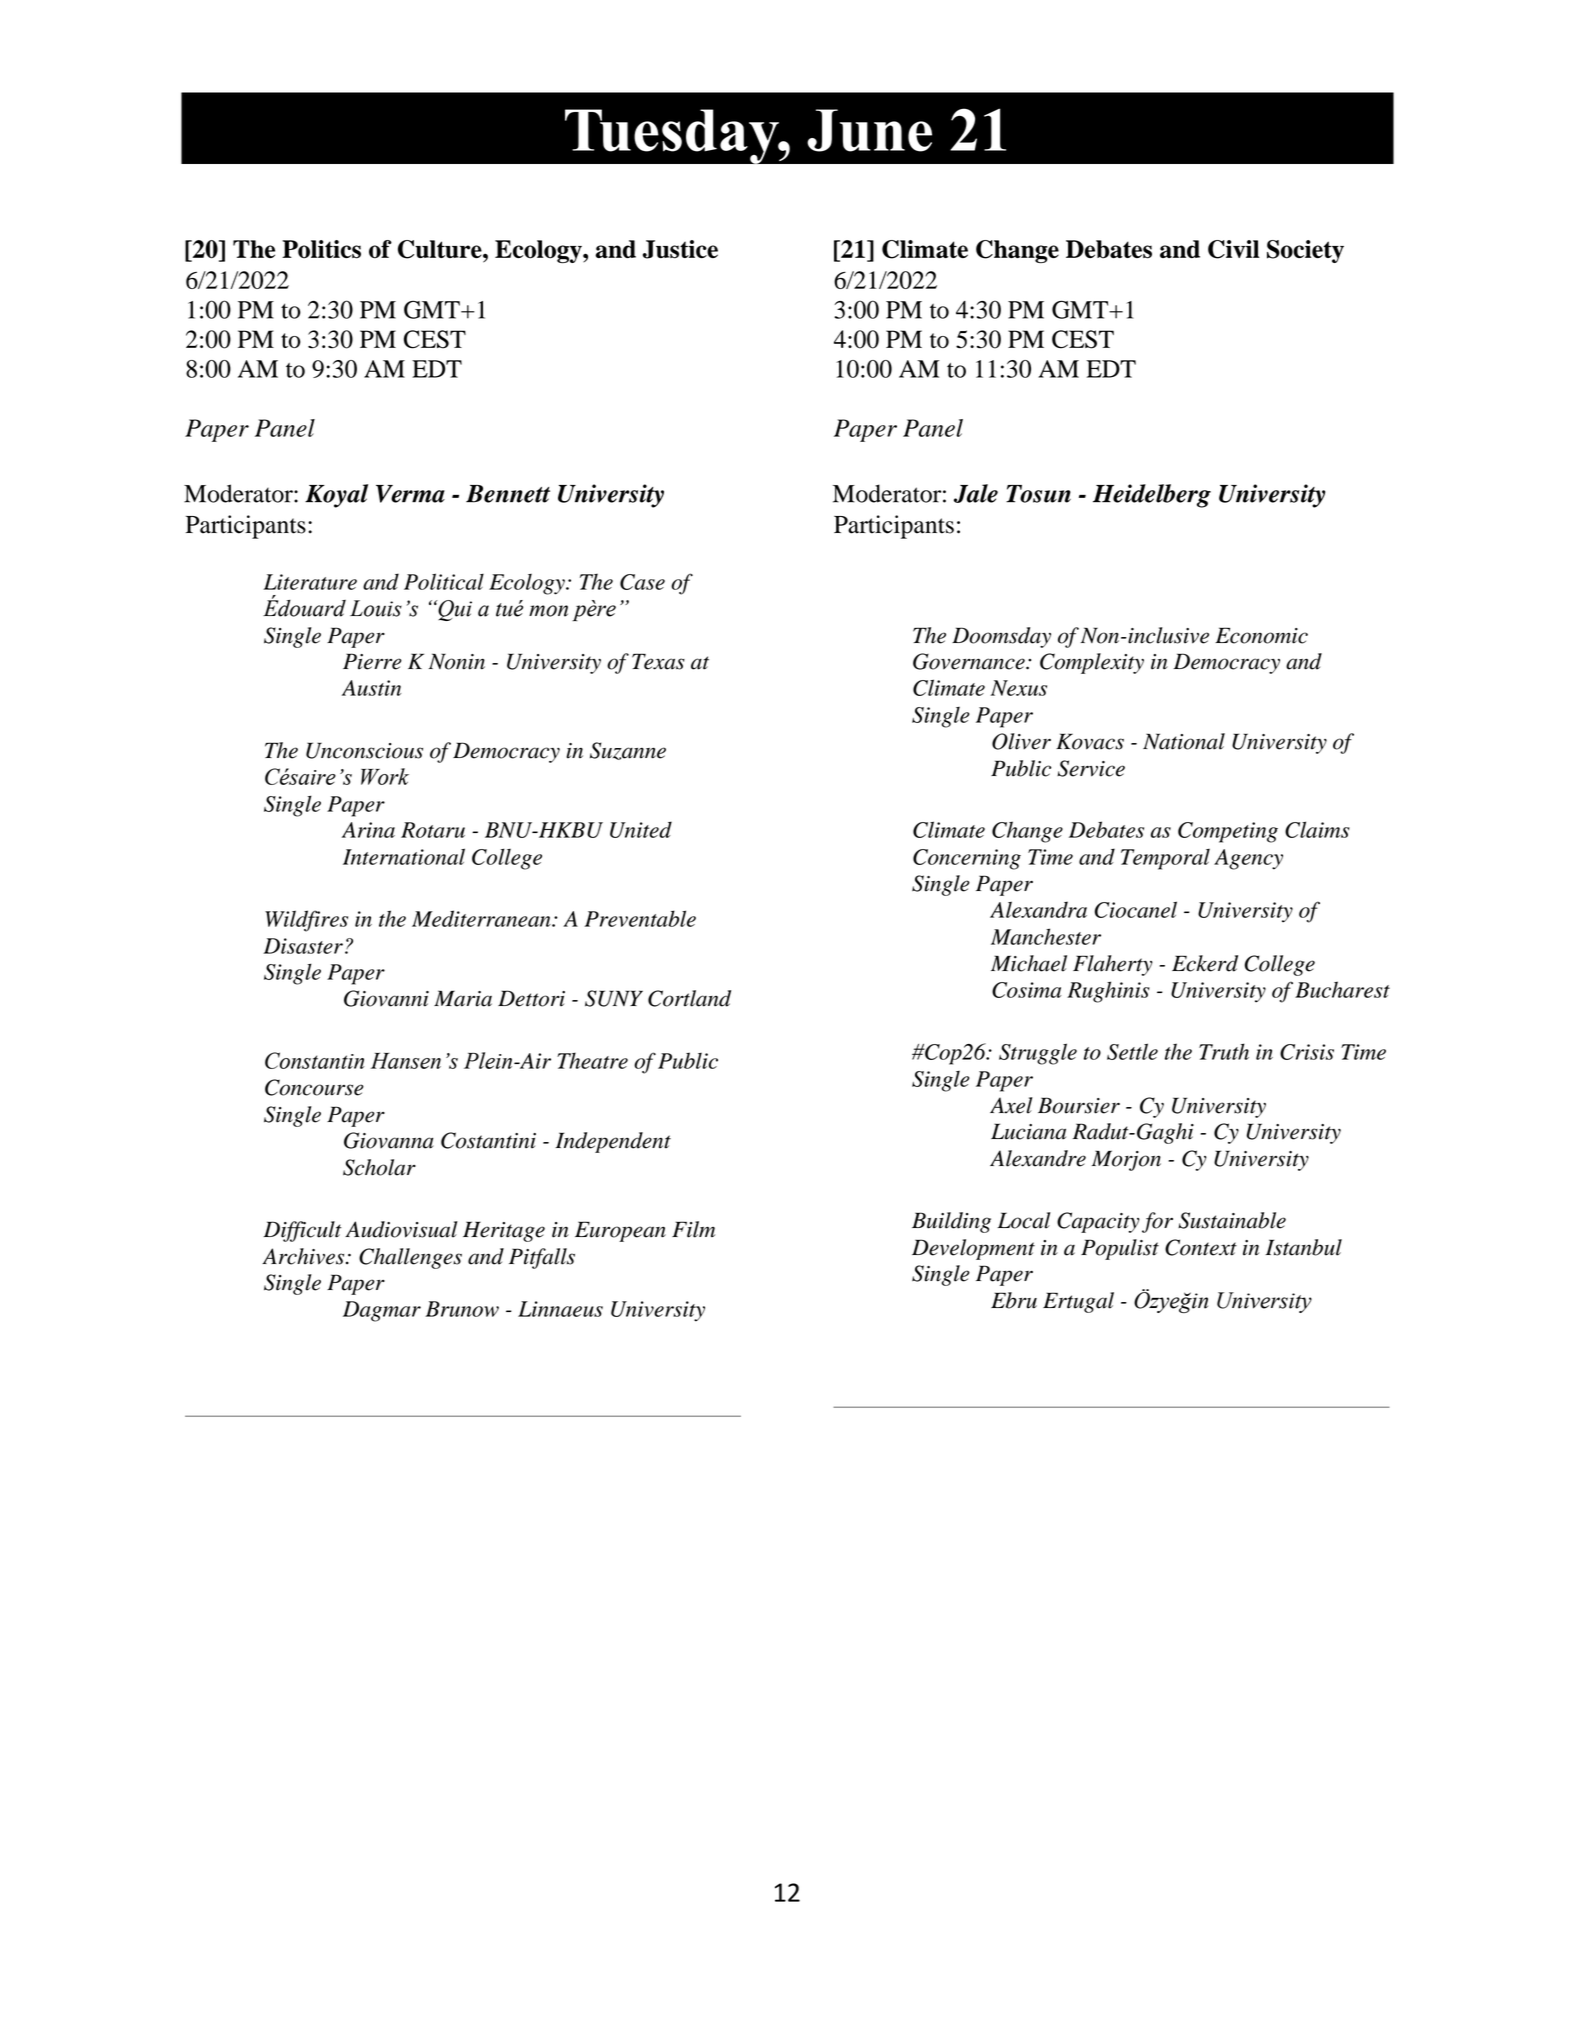 The image size is (1574, 2036). I want to click on Kovacs, so click(1090, 741).
